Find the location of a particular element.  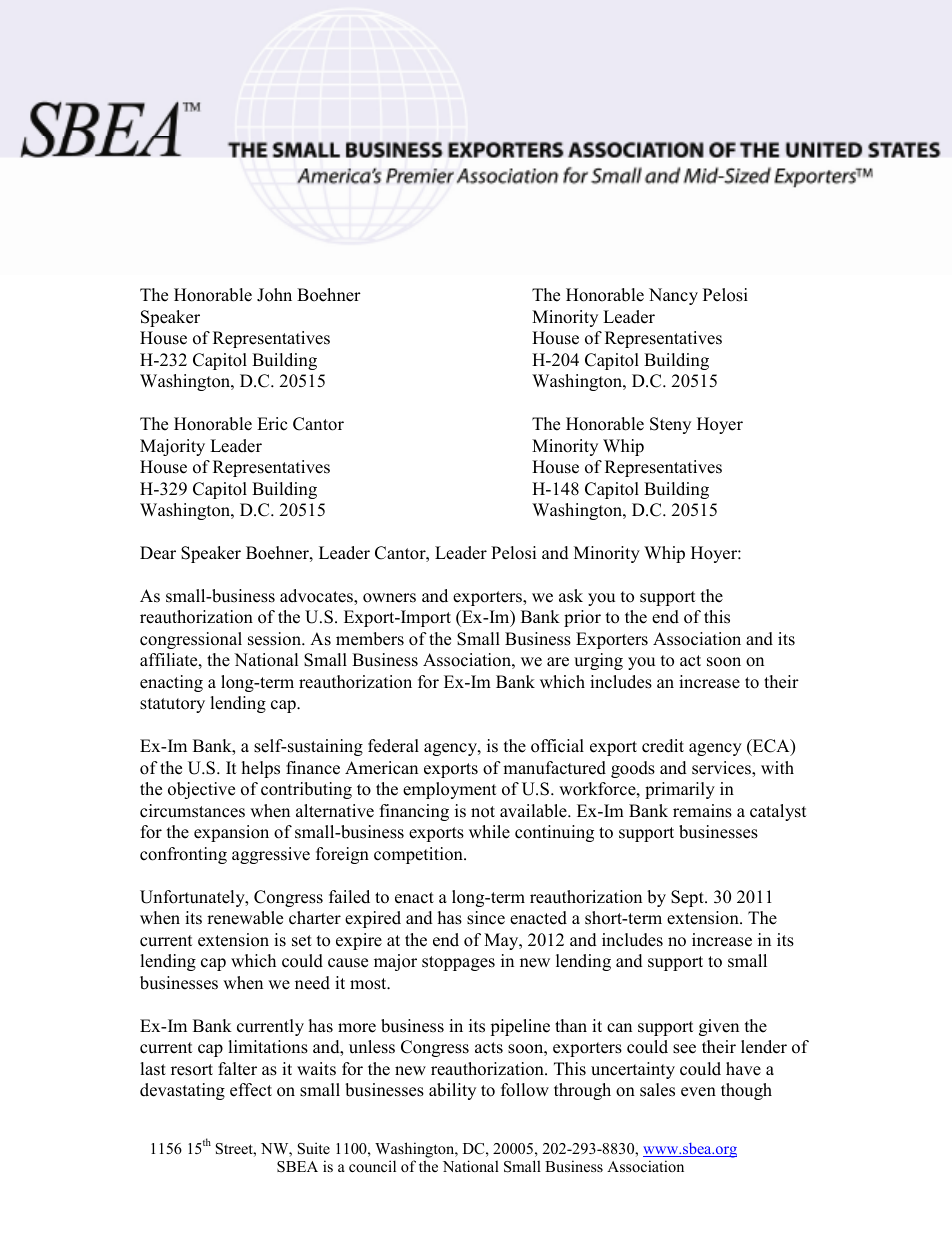

prior is located at coordinates (582, 618).
